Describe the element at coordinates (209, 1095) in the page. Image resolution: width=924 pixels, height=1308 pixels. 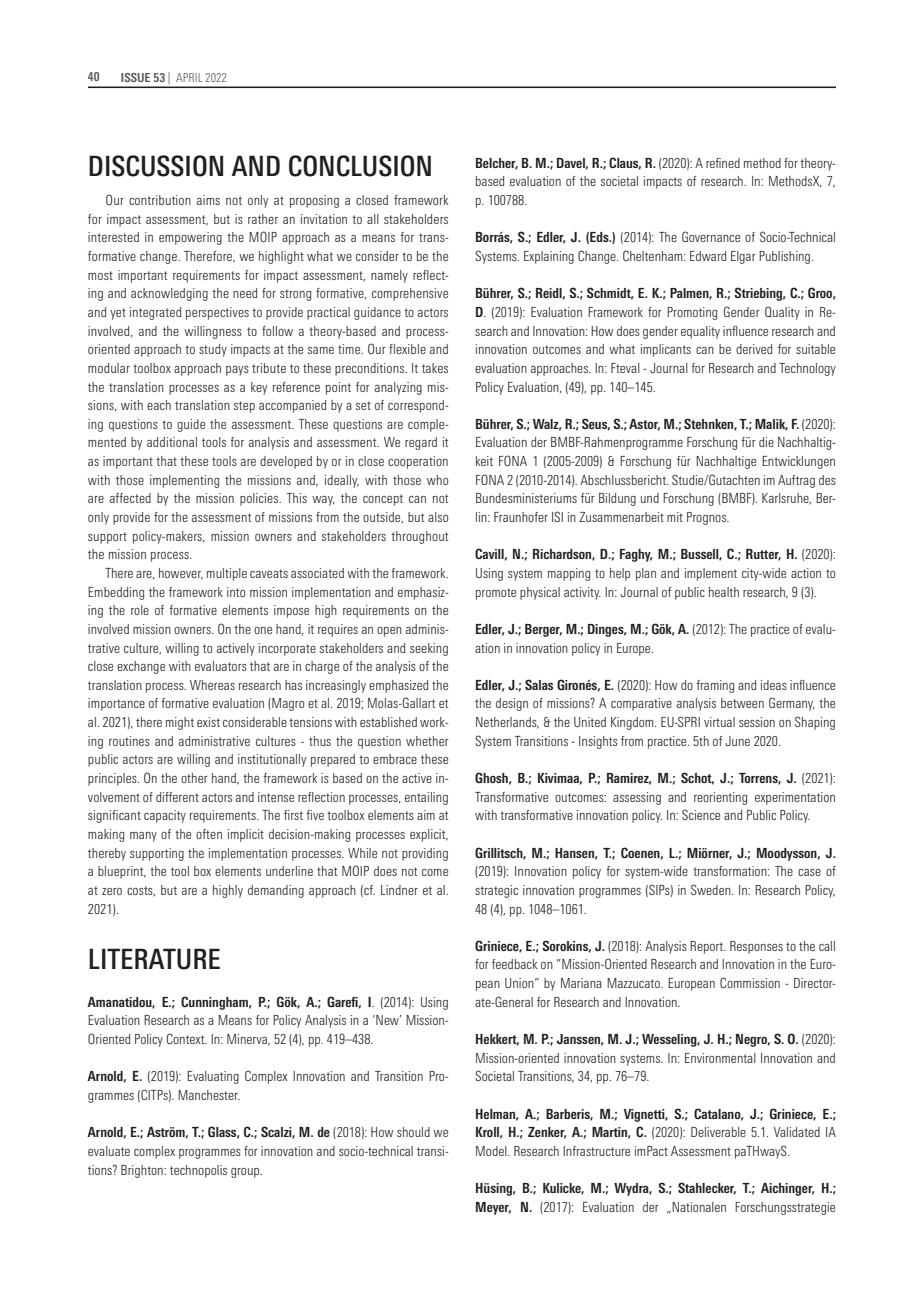
I see `Manchester` at that location.
